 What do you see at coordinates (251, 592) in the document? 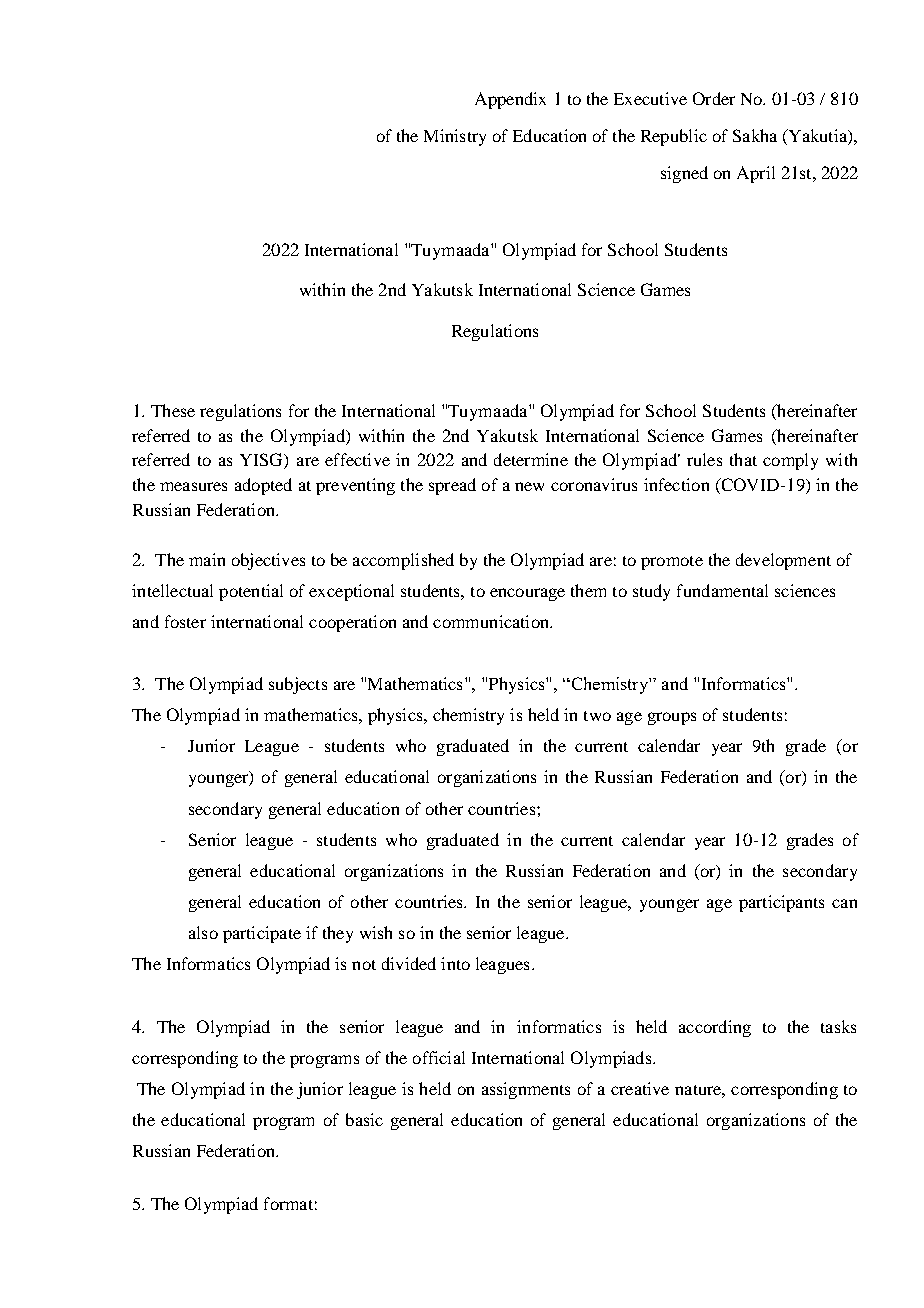
I see `potential` at bounding box center [251, 592].
